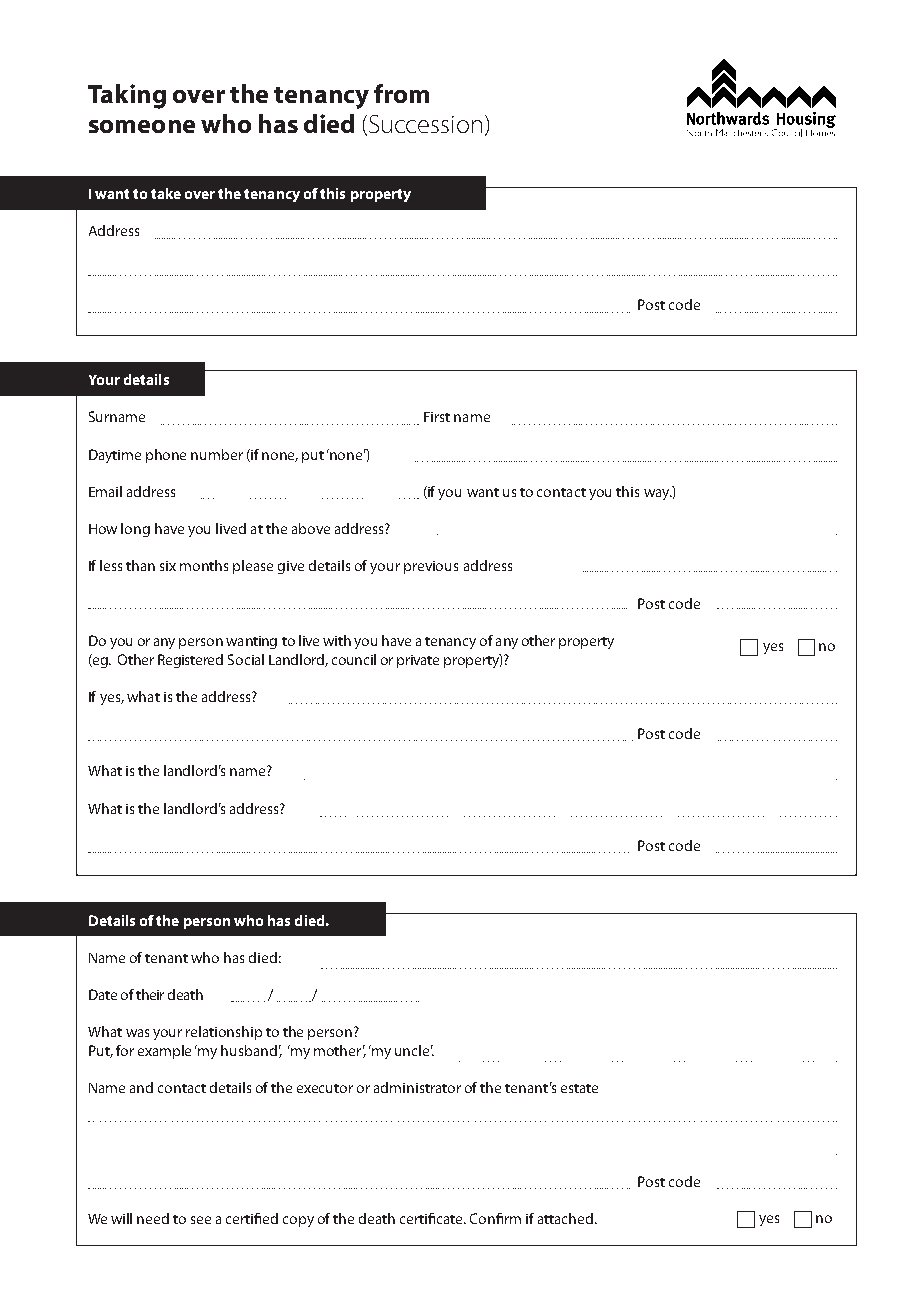  Describe the element at coordinates (311, 528) in the document. I see `above` at that location.
